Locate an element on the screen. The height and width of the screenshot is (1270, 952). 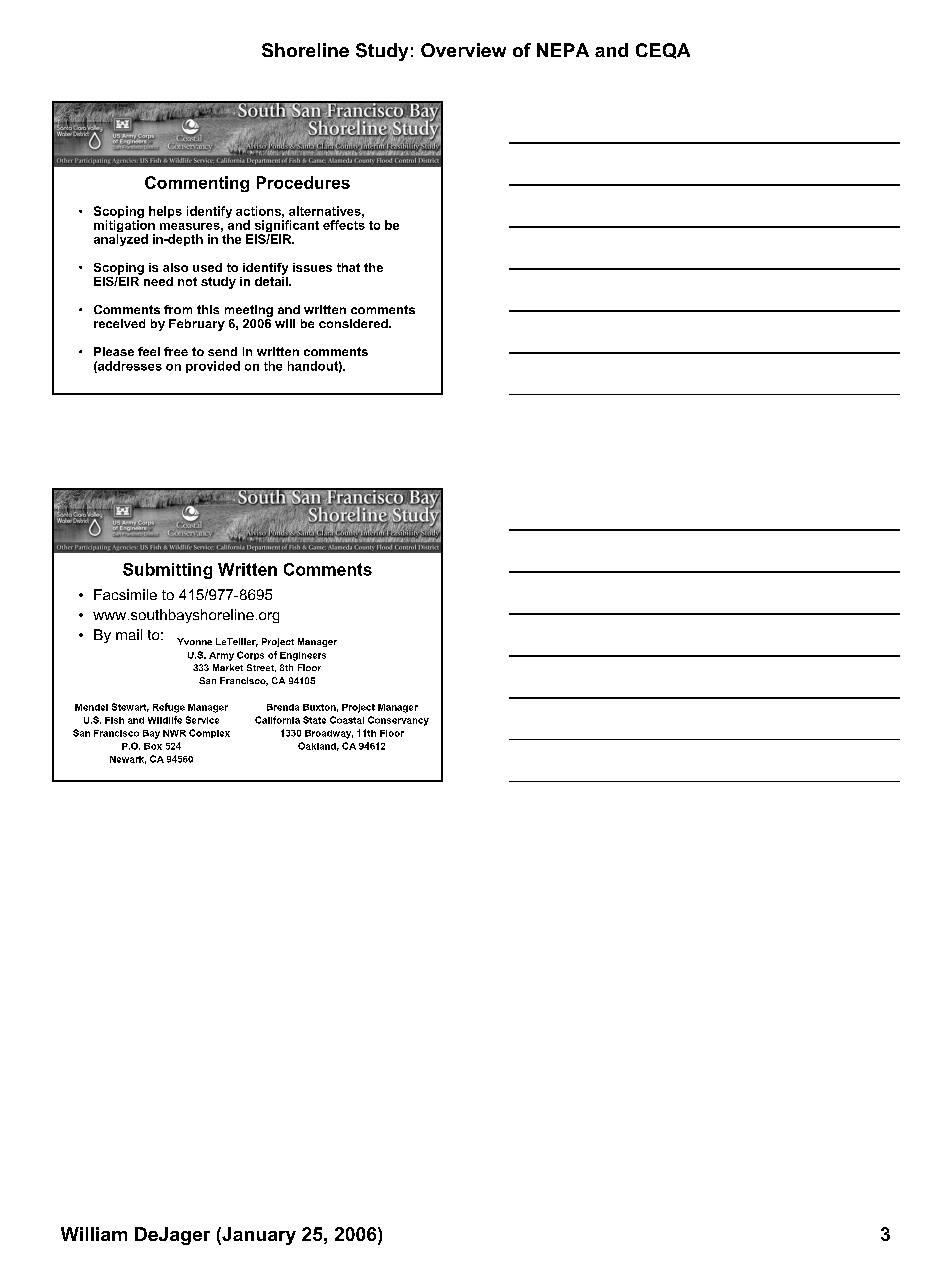
Fish is located at coordinates (114, 720).
